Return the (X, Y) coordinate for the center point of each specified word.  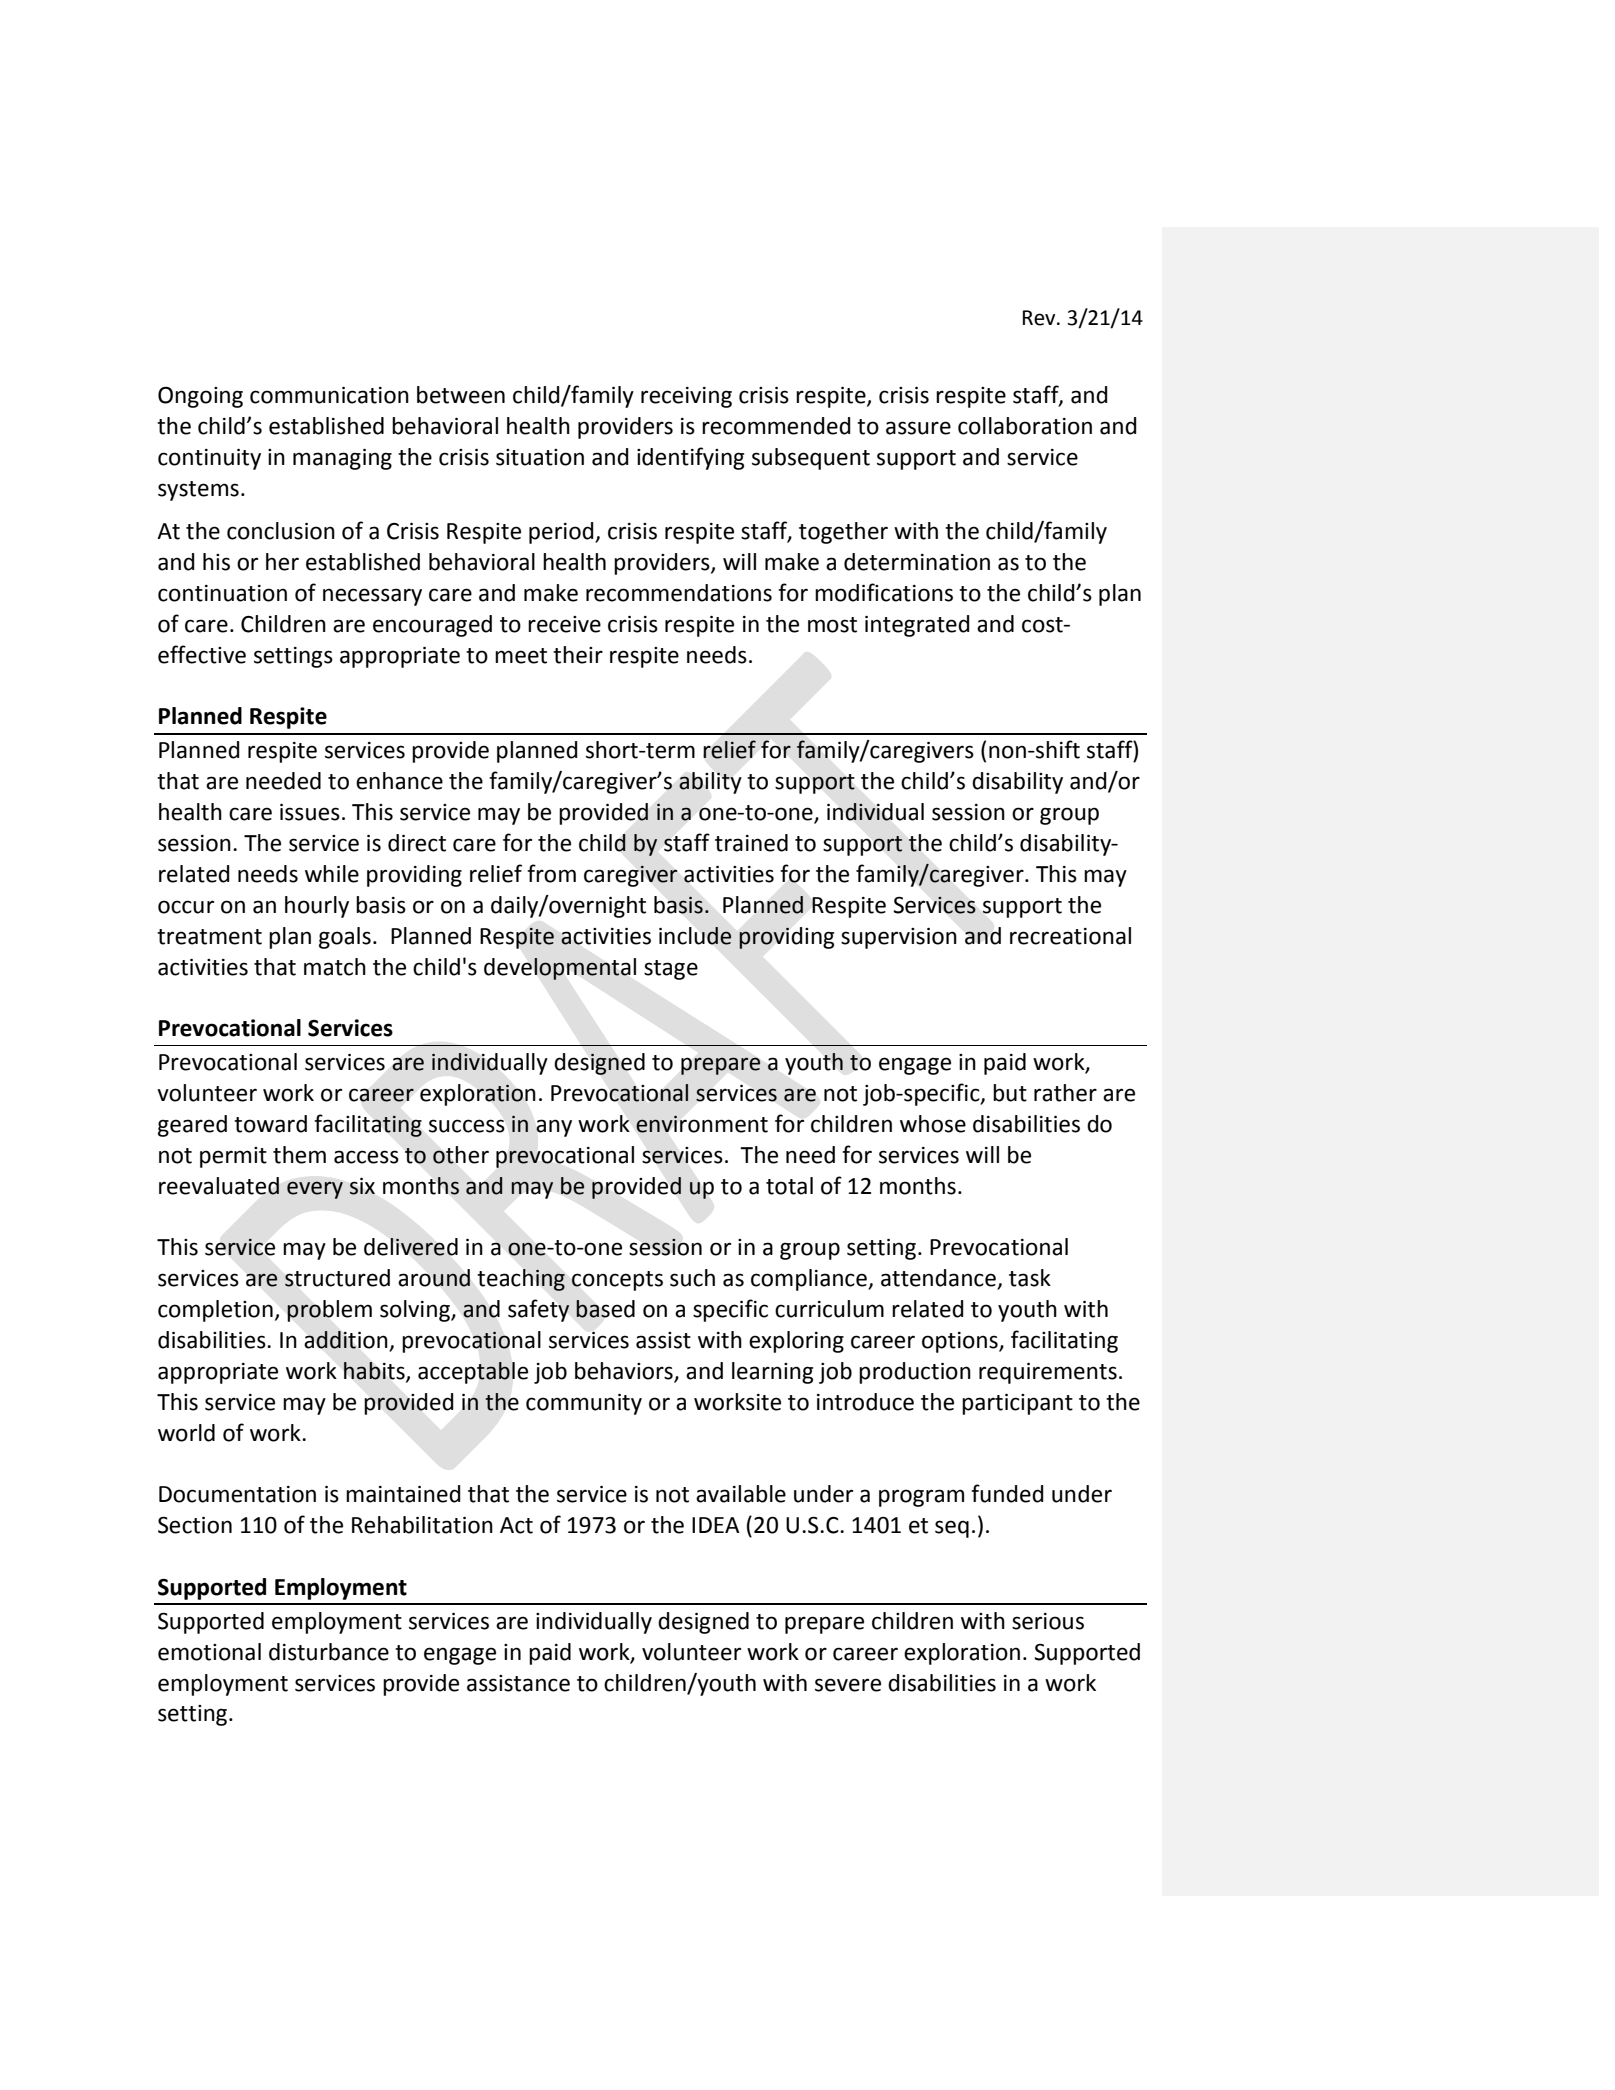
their (578, 655)
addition (347, 1341)
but (1010, 1093)
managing (342, 459)
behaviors (624, 1371)
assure (918, 428)
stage (671, 970)
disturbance (329, 1652)
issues (310, 812)
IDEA (716, 1525)
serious (1048, 1621)
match (335, 967)
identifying (690, 458)
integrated (917, 626)
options (961, 1342)
